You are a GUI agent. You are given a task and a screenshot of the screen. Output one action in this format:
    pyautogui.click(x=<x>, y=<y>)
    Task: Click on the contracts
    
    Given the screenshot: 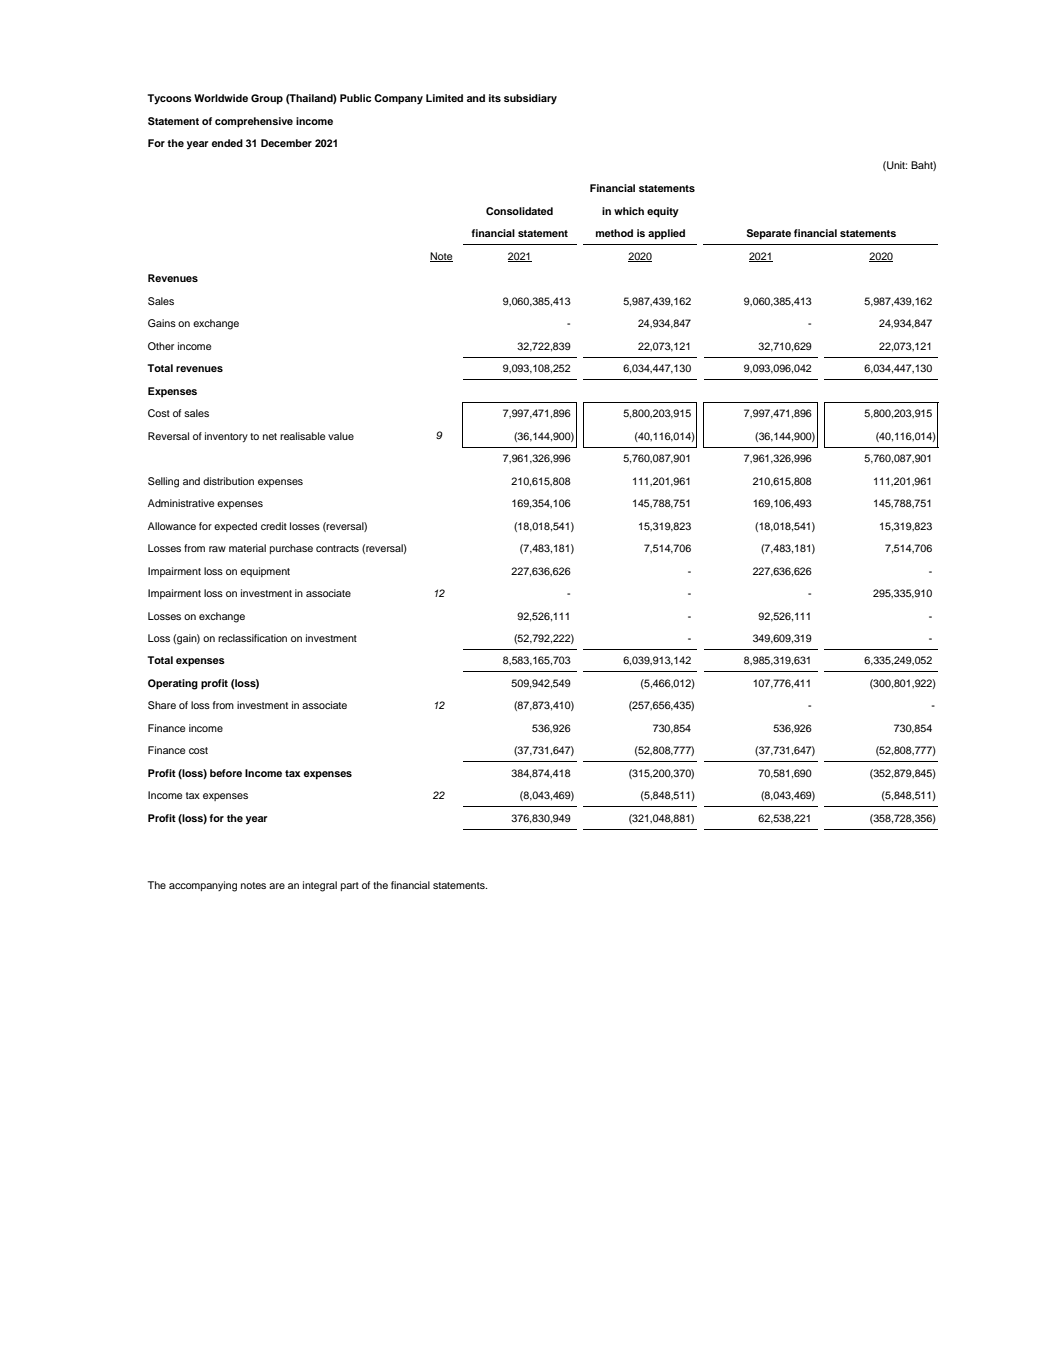 What is the action you would take?
    pyautogui.click(x=337, y=548)
